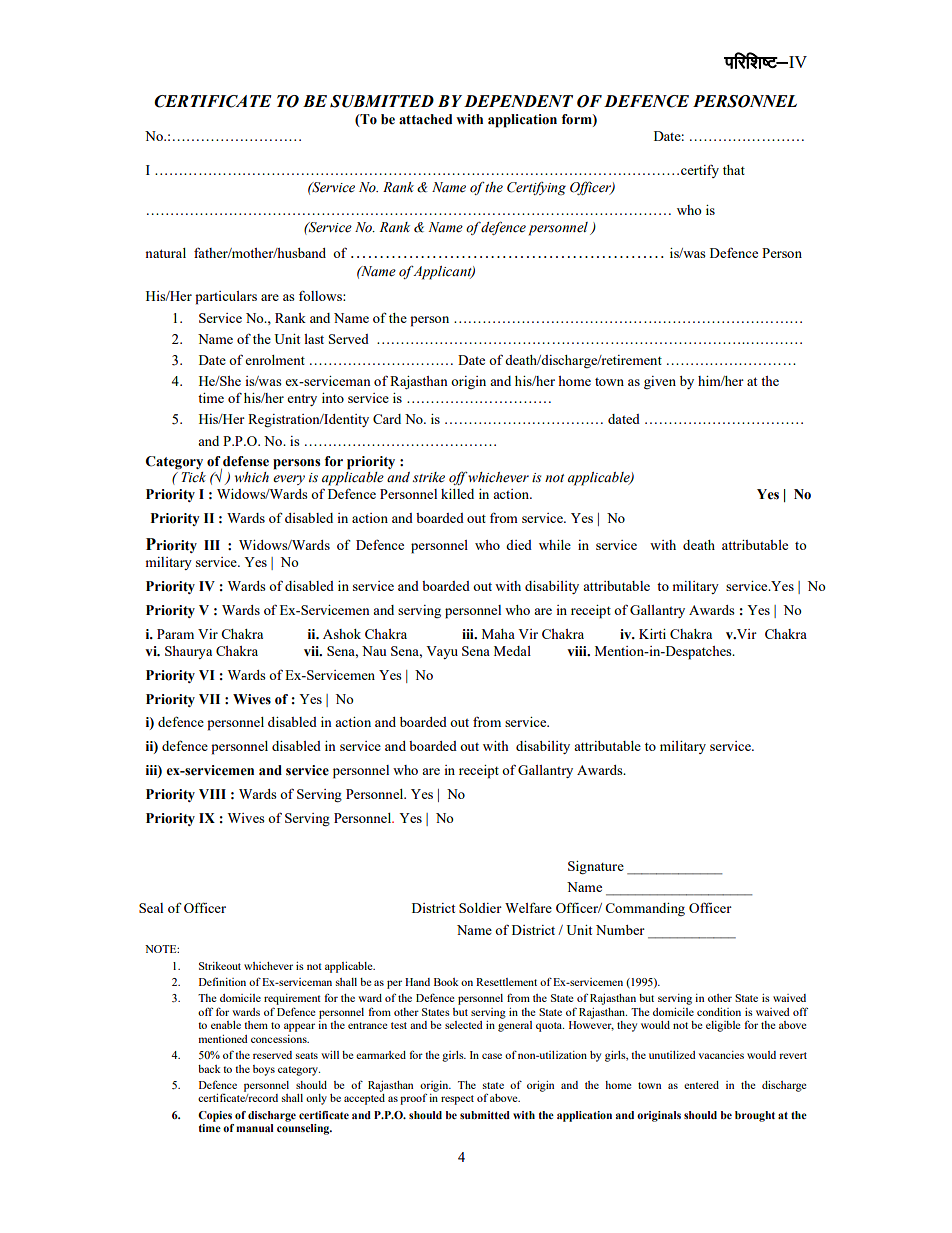 The image size is (952, 1233). What do you see at coordinates (425, 119) in the screenshot?
I see `attached` at bounding box center [425, 119].
